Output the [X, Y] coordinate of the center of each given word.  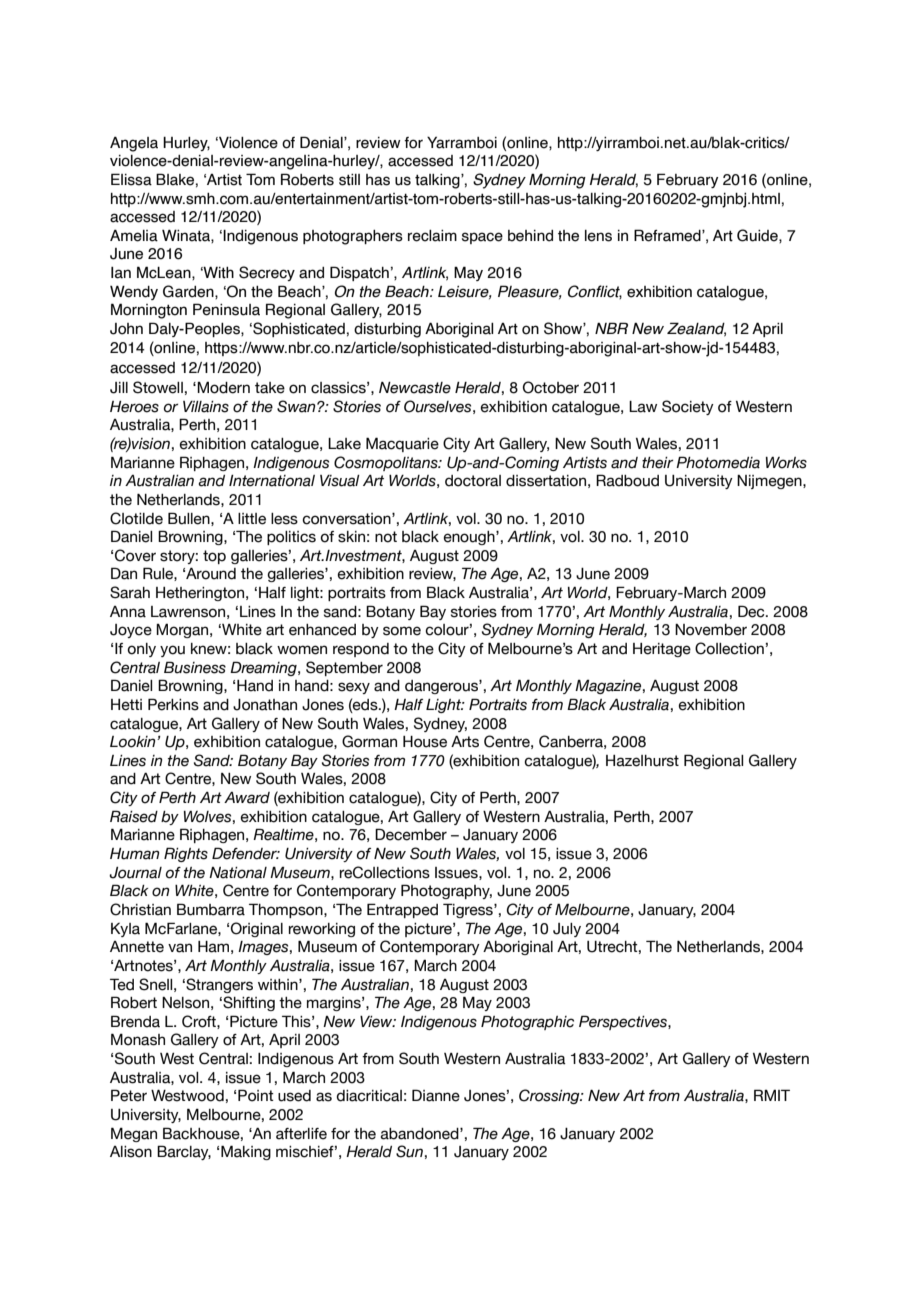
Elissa [131, 179]
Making [246, 1152]
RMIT [772, 1095]
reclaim [432, 236]
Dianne [436, 1095]
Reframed [668, 235]
